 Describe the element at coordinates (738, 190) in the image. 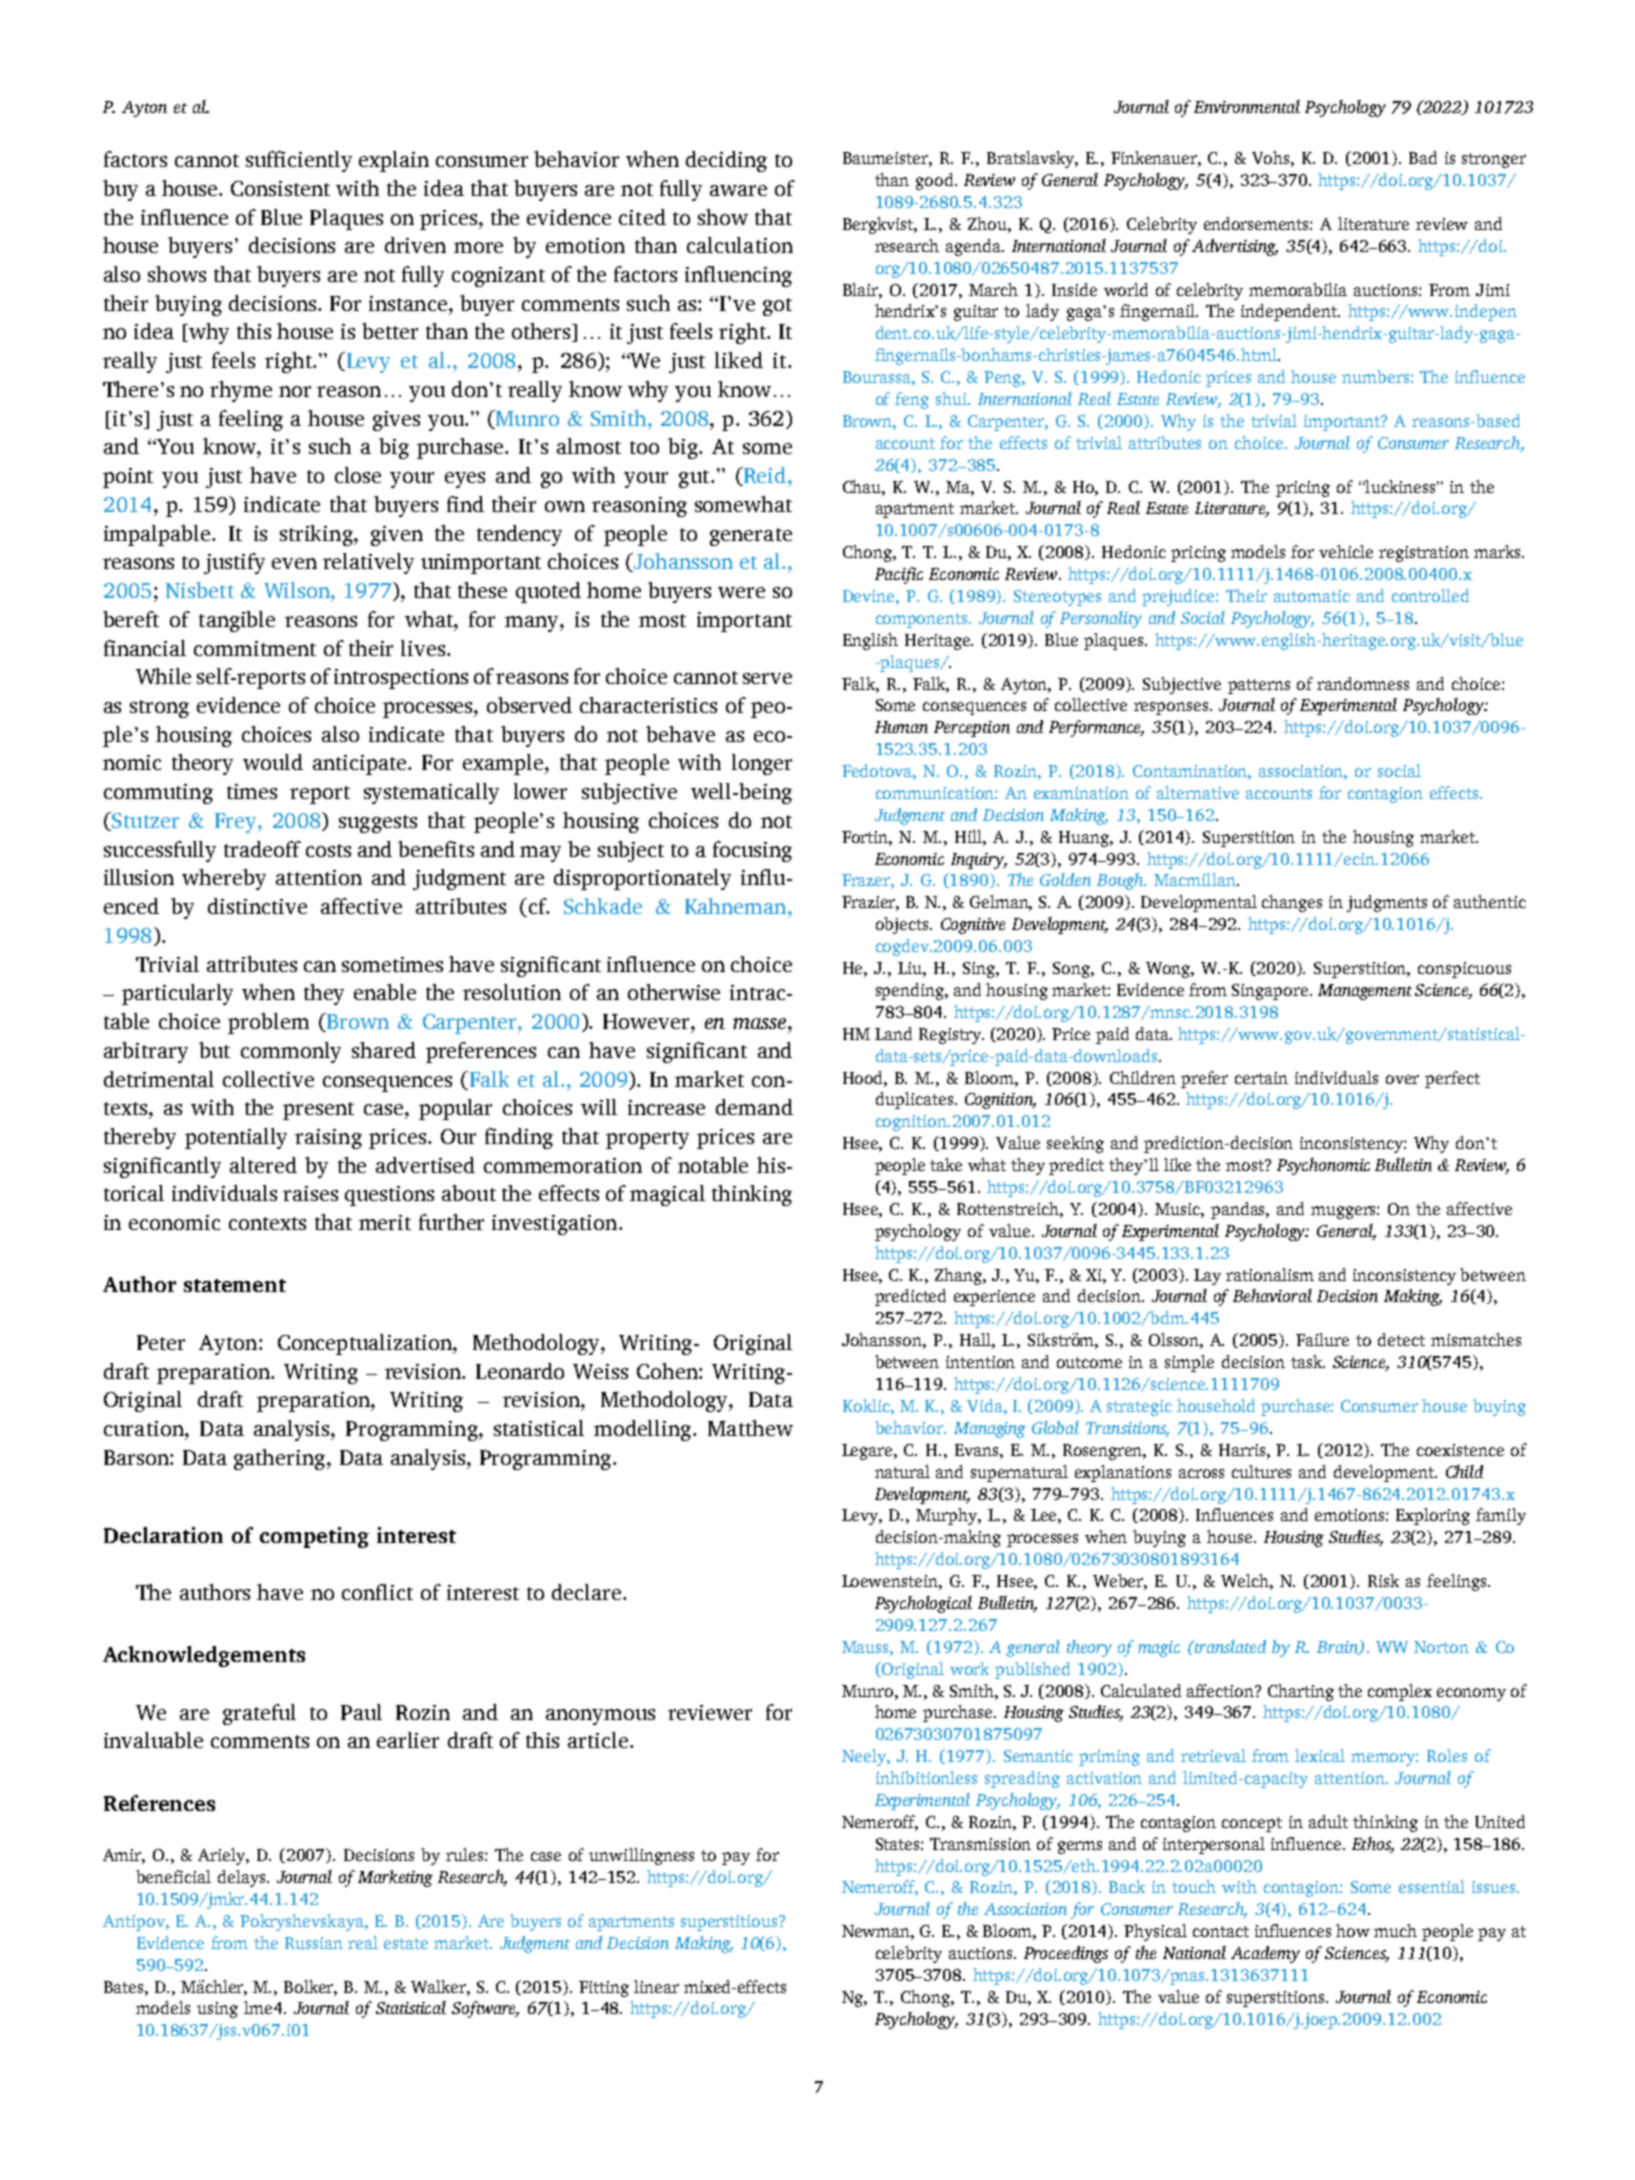

I see `aware` at that location.
